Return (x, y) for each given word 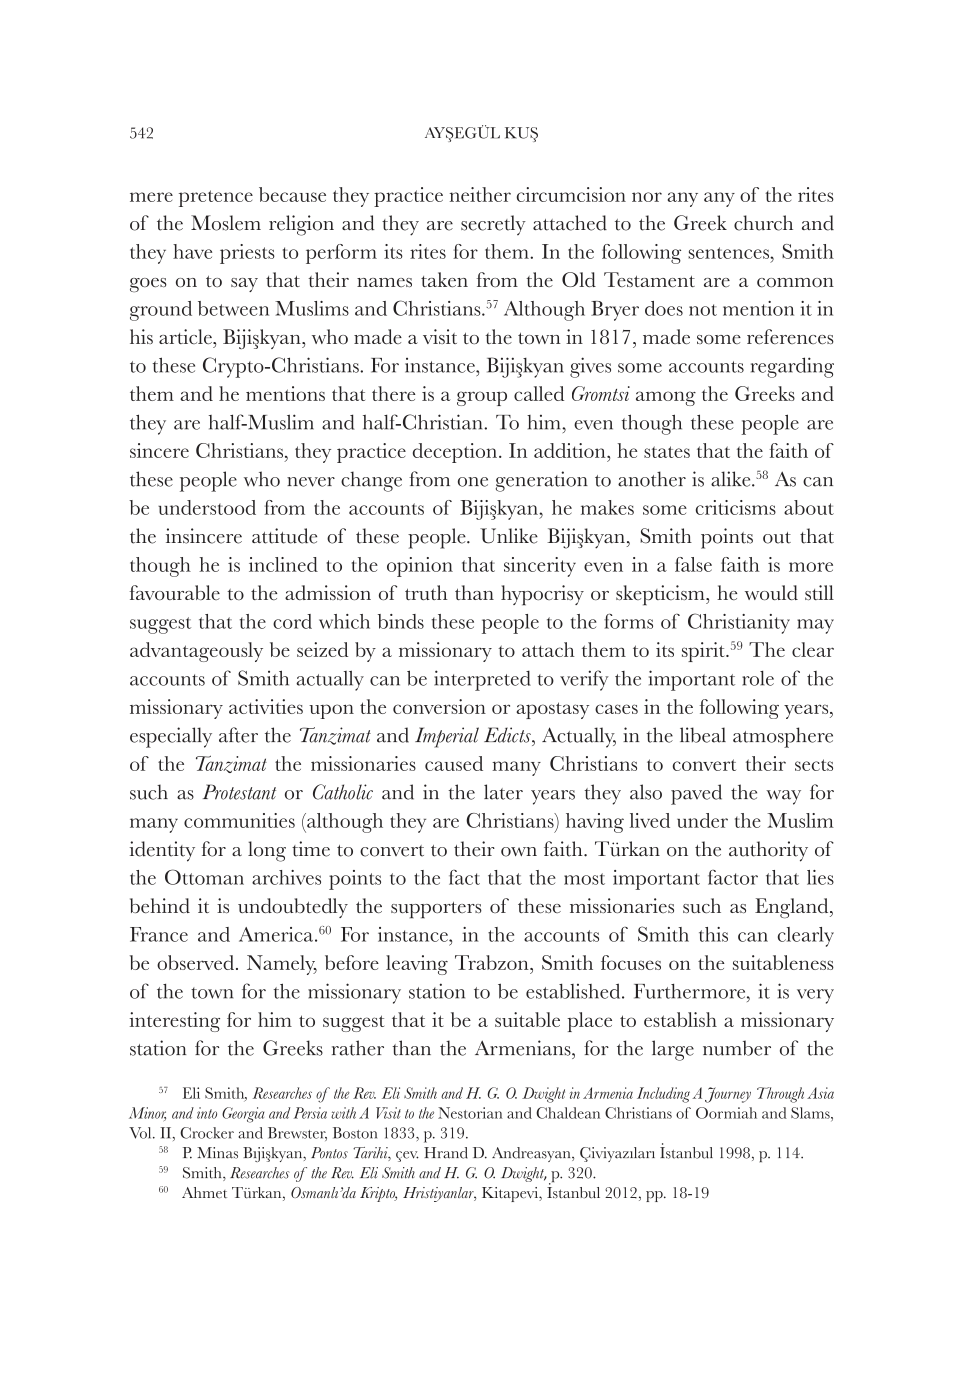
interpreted (482, 680)
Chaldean (568, 1113)
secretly (493, 225)
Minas (217, 1153)
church (763, 223)
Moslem (226, 223)
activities (266, 706)
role (758, 678)
